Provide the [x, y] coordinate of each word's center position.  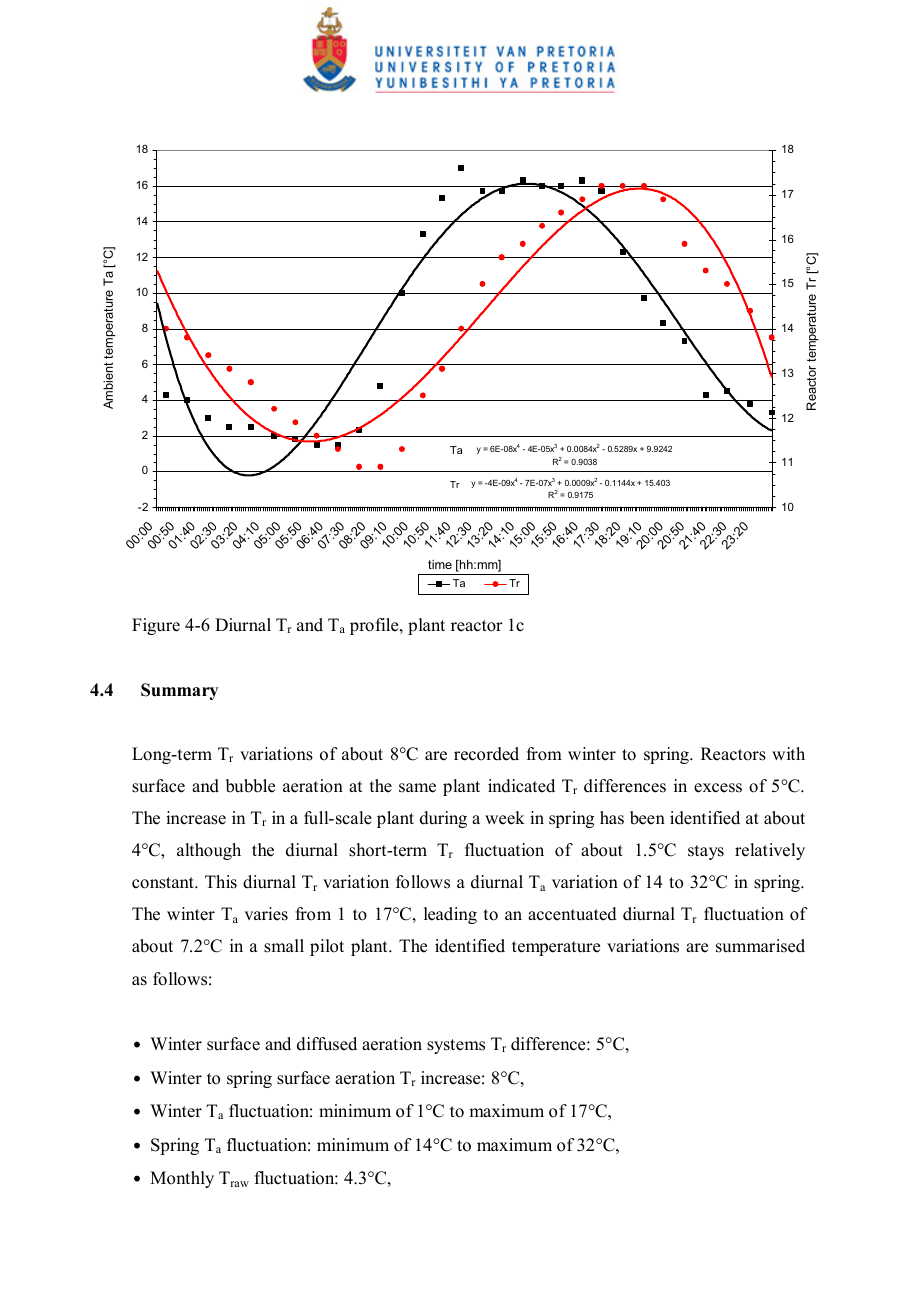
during [443, 819]
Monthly [182, 1179]
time [440, 564]
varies [266, 914]
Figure [156, 626]
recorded [486, 754]
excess [718, 788]
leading [450, 915]
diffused [327, 1044]
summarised [760, 946]
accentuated [572, 914]
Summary [179, 691]
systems [456, 1046]
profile [375, 626]
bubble [250, 786]
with [788, 753]
